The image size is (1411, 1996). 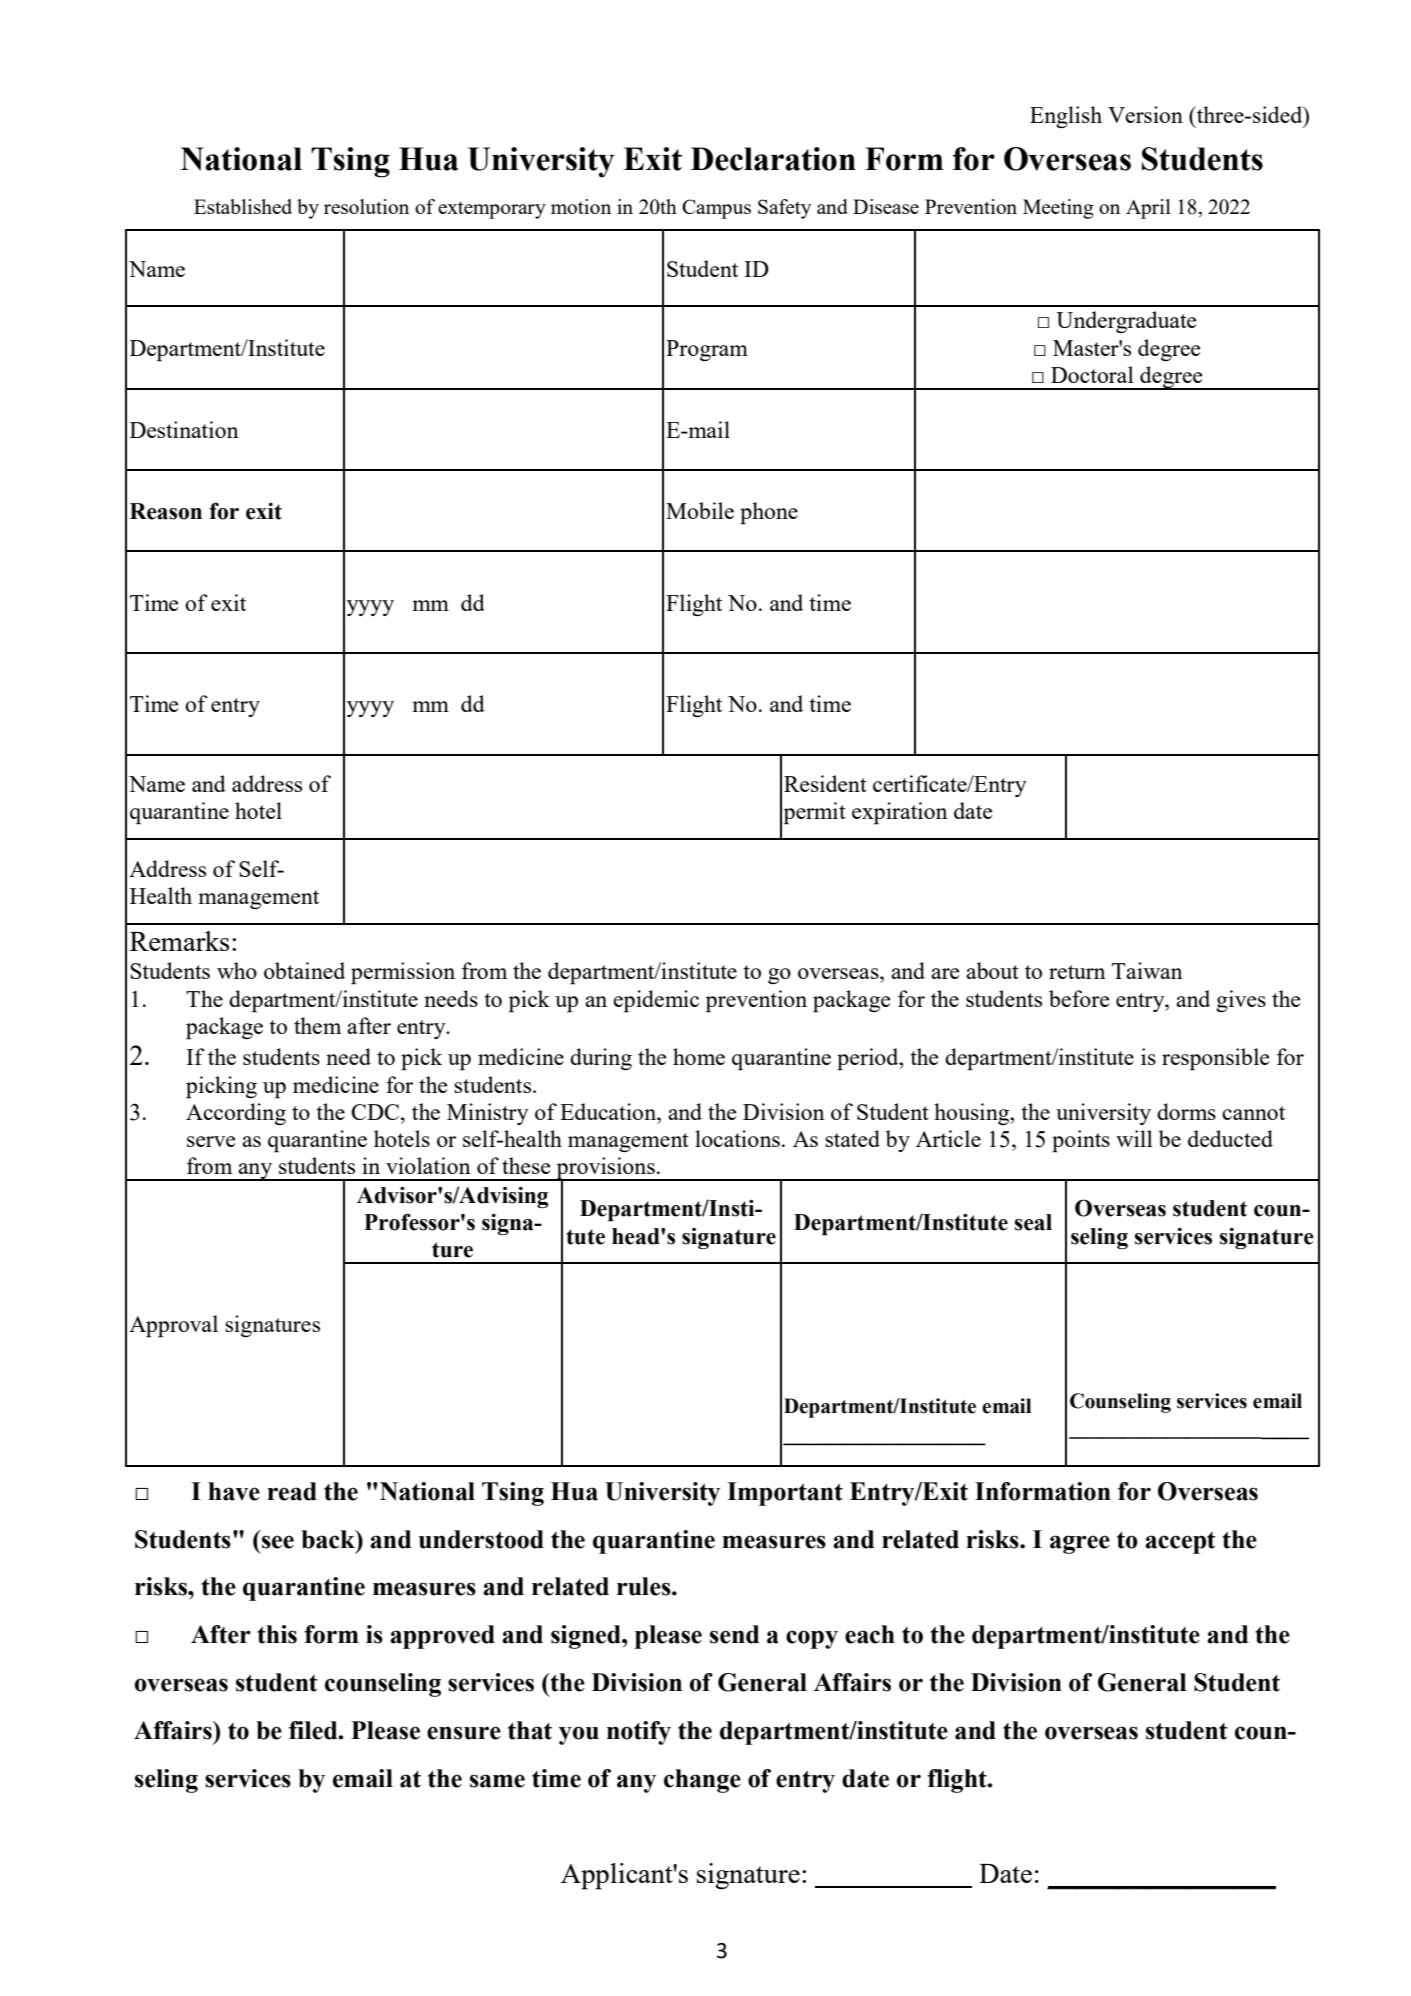 I want to click on this, so click(x=277, y=1634).
